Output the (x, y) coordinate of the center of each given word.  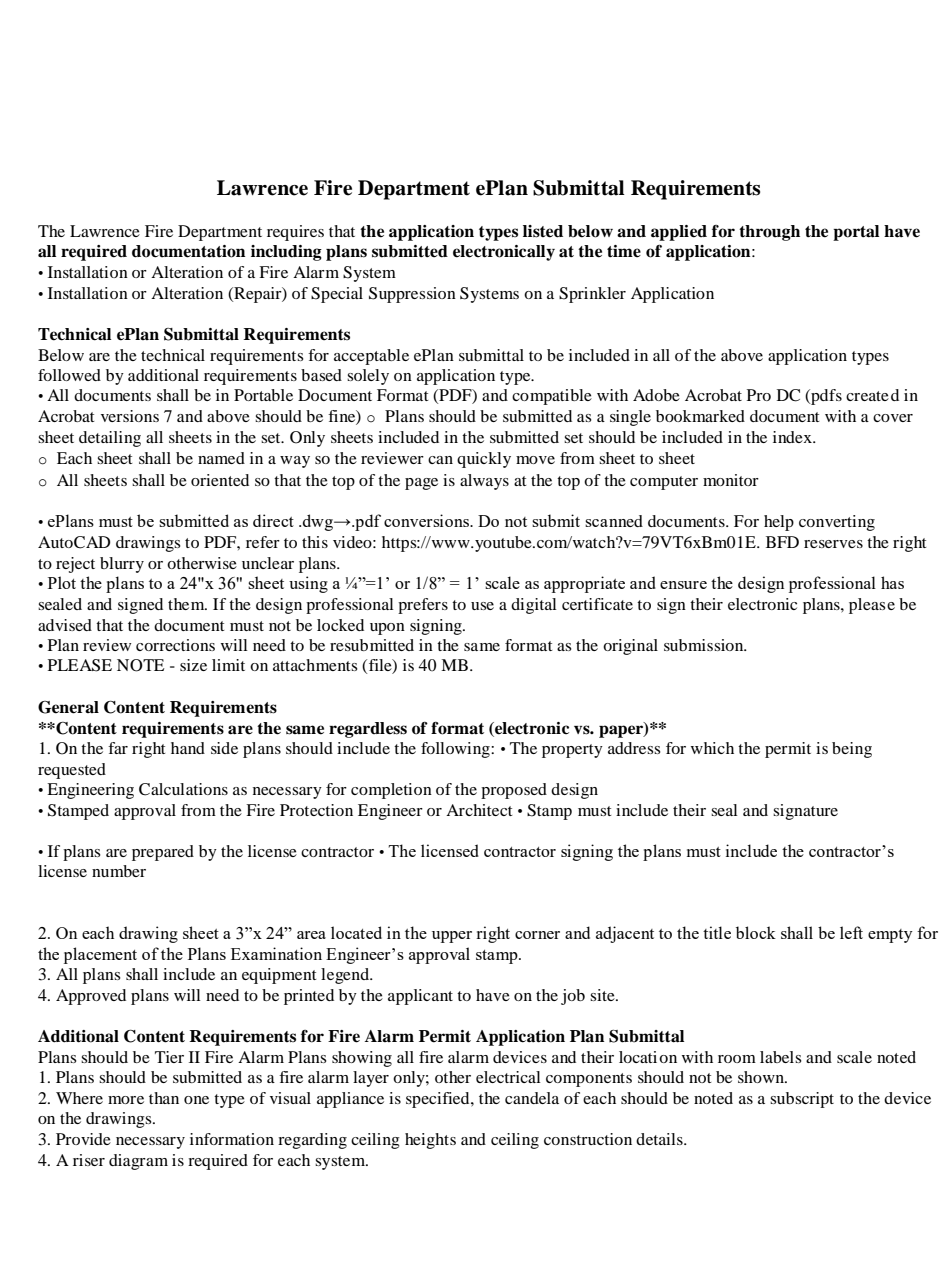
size (193, 665)
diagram (138, 1162)
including (286, 253)
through (769, 233)
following (456, 750)
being (852, 750)
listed (543, 231)
